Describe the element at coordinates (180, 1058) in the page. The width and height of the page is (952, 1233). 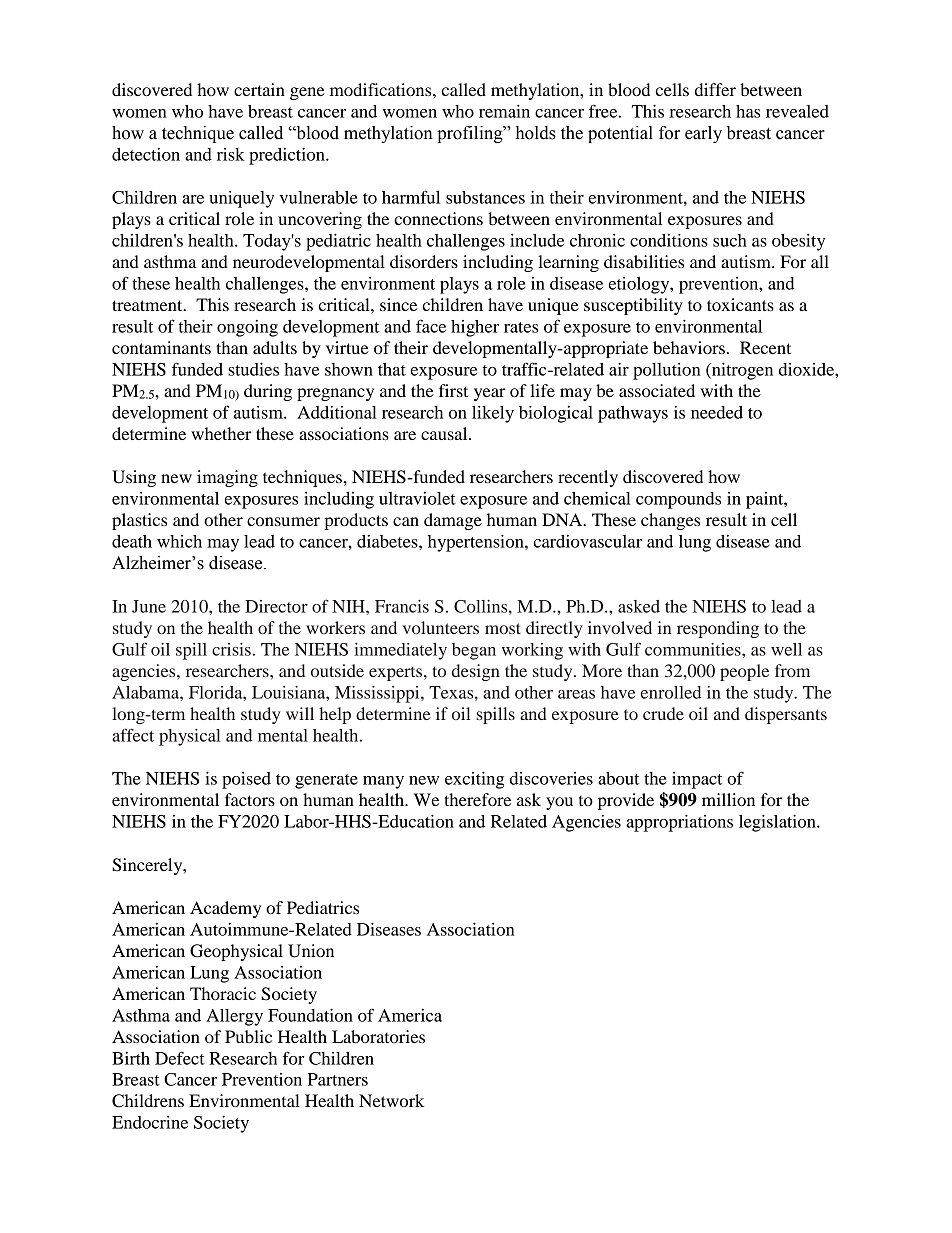
I see `Defect` at that location.
